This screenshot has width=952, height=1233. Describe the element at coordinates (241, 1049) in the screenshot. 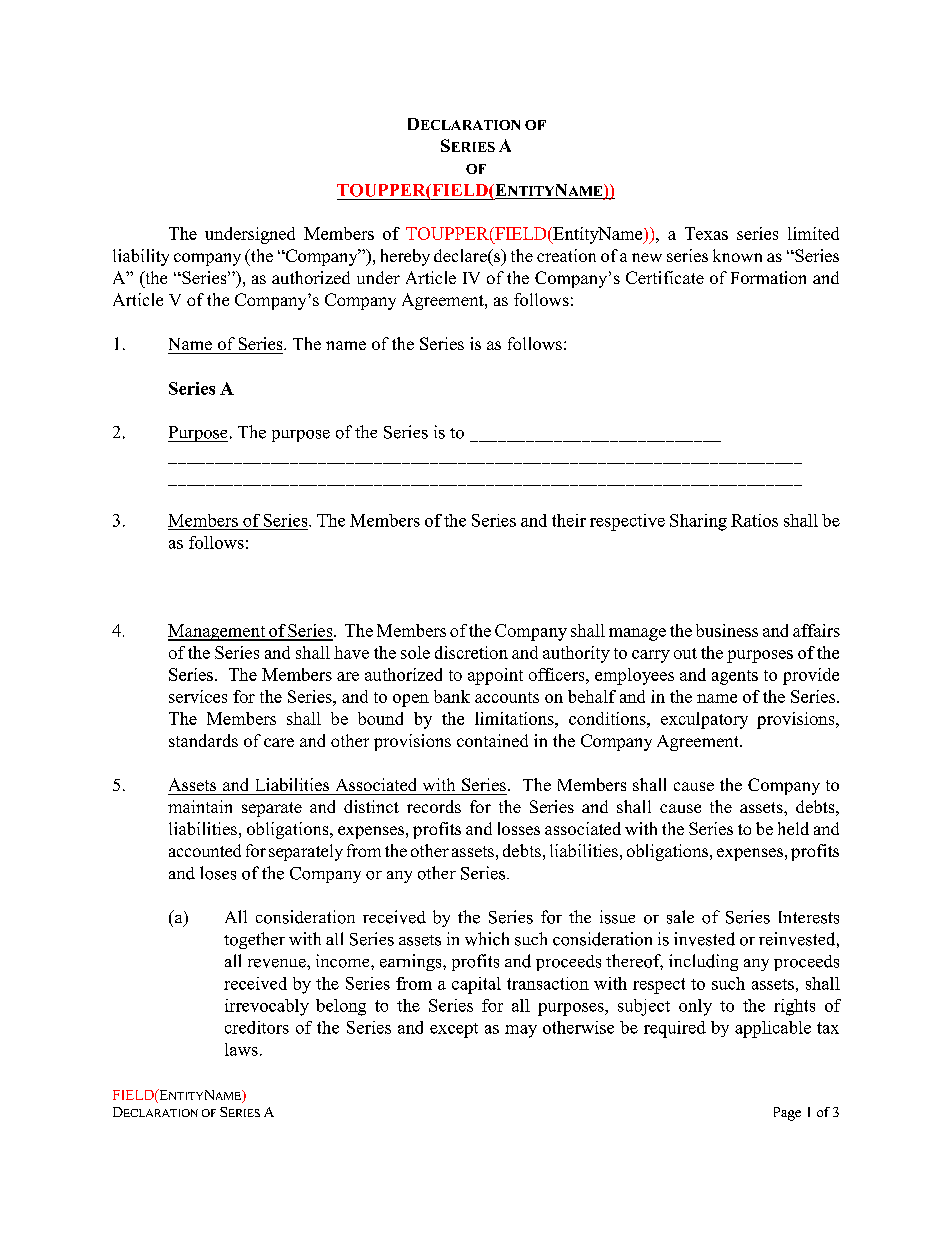

I see `laws` at that location.
